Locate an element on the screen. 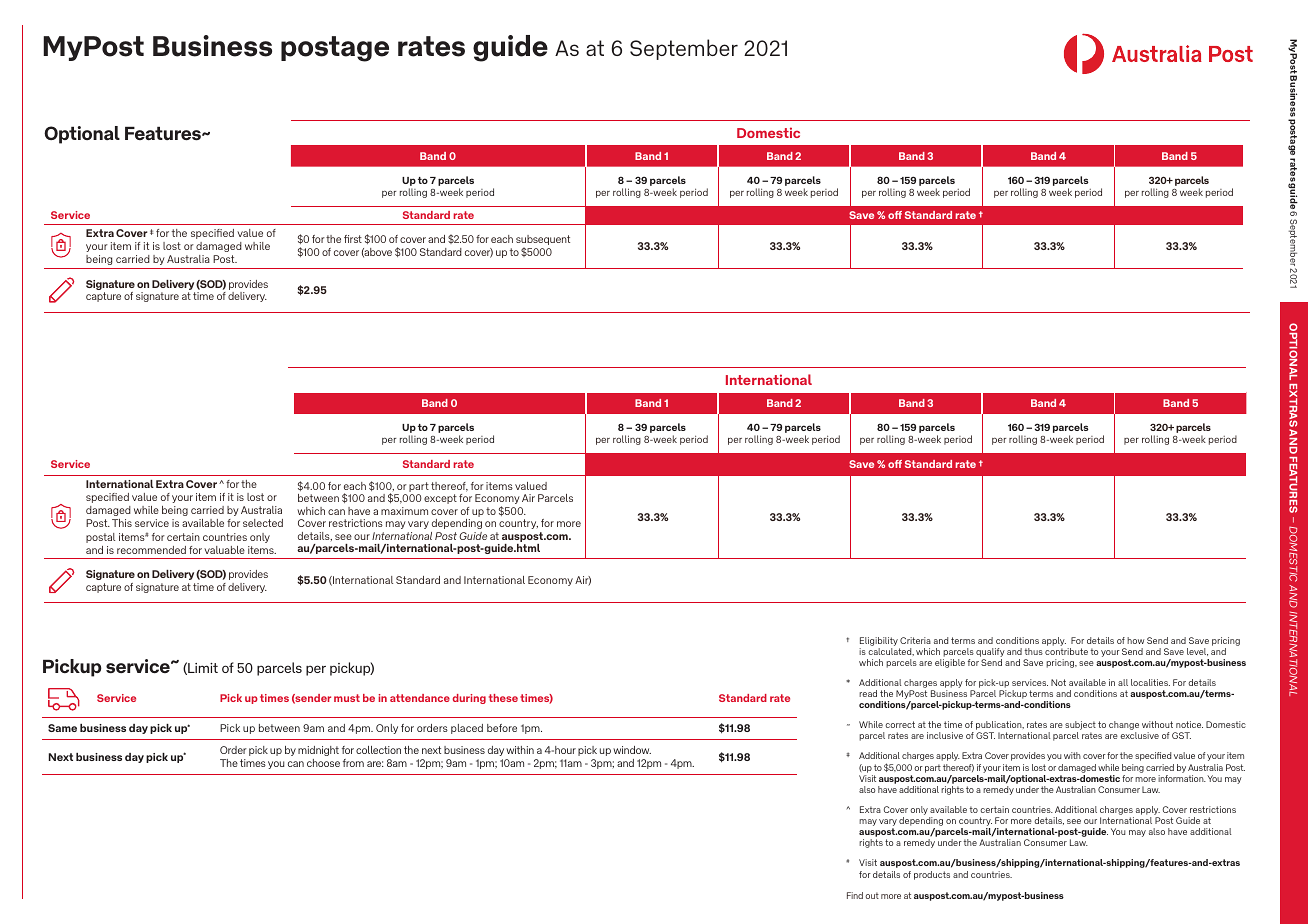 This screenshot has height=924, width=1308. This is located at coordinates (122, 523).
